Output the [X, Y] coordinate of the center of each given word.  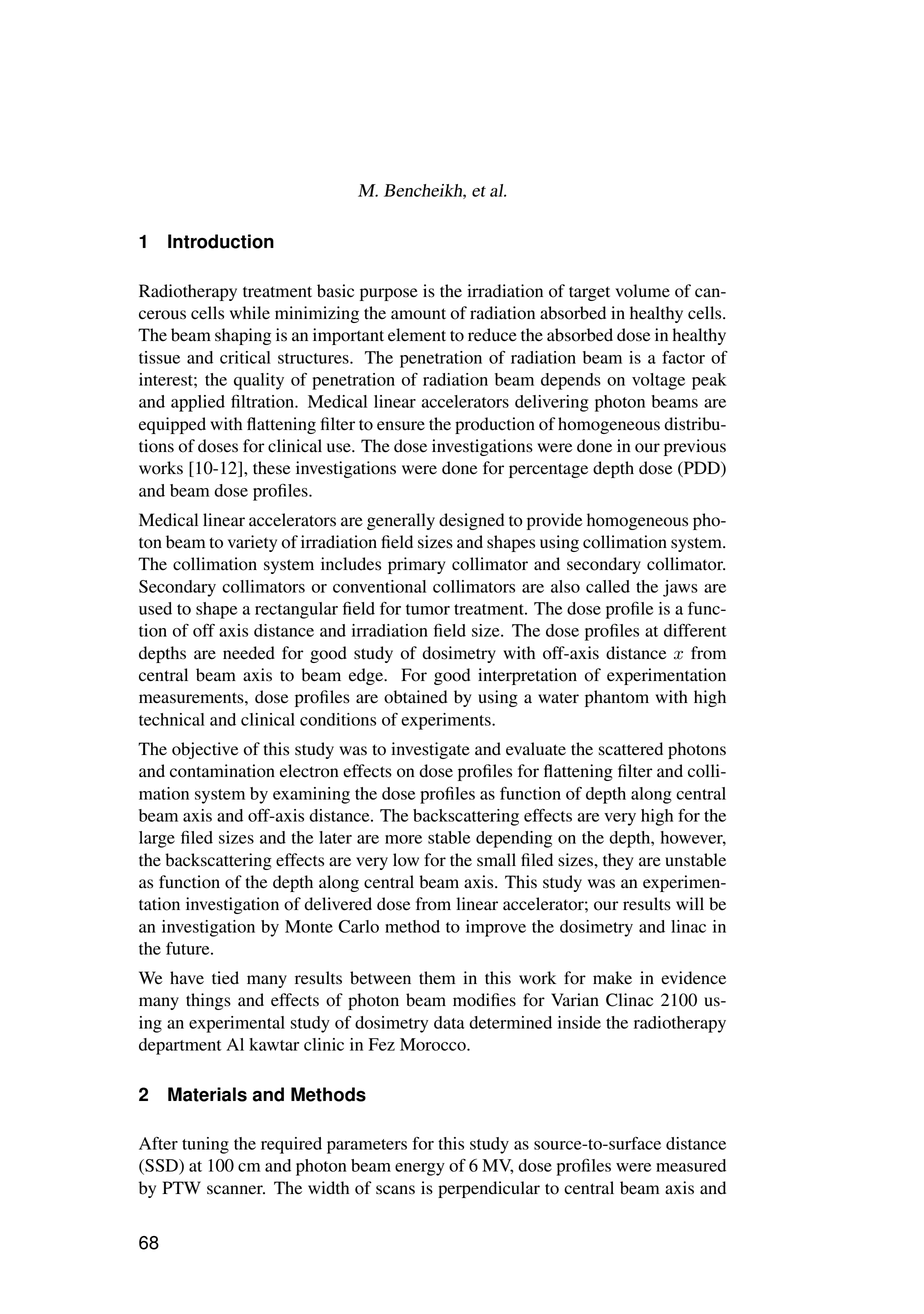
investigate [430, 750]
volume [642, 291]
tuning [205, 1145]
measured [691, 1165]
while [250, 312]
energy [420, 1169]
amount [418, 314]
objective [205, 750]
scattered [631, 749]
